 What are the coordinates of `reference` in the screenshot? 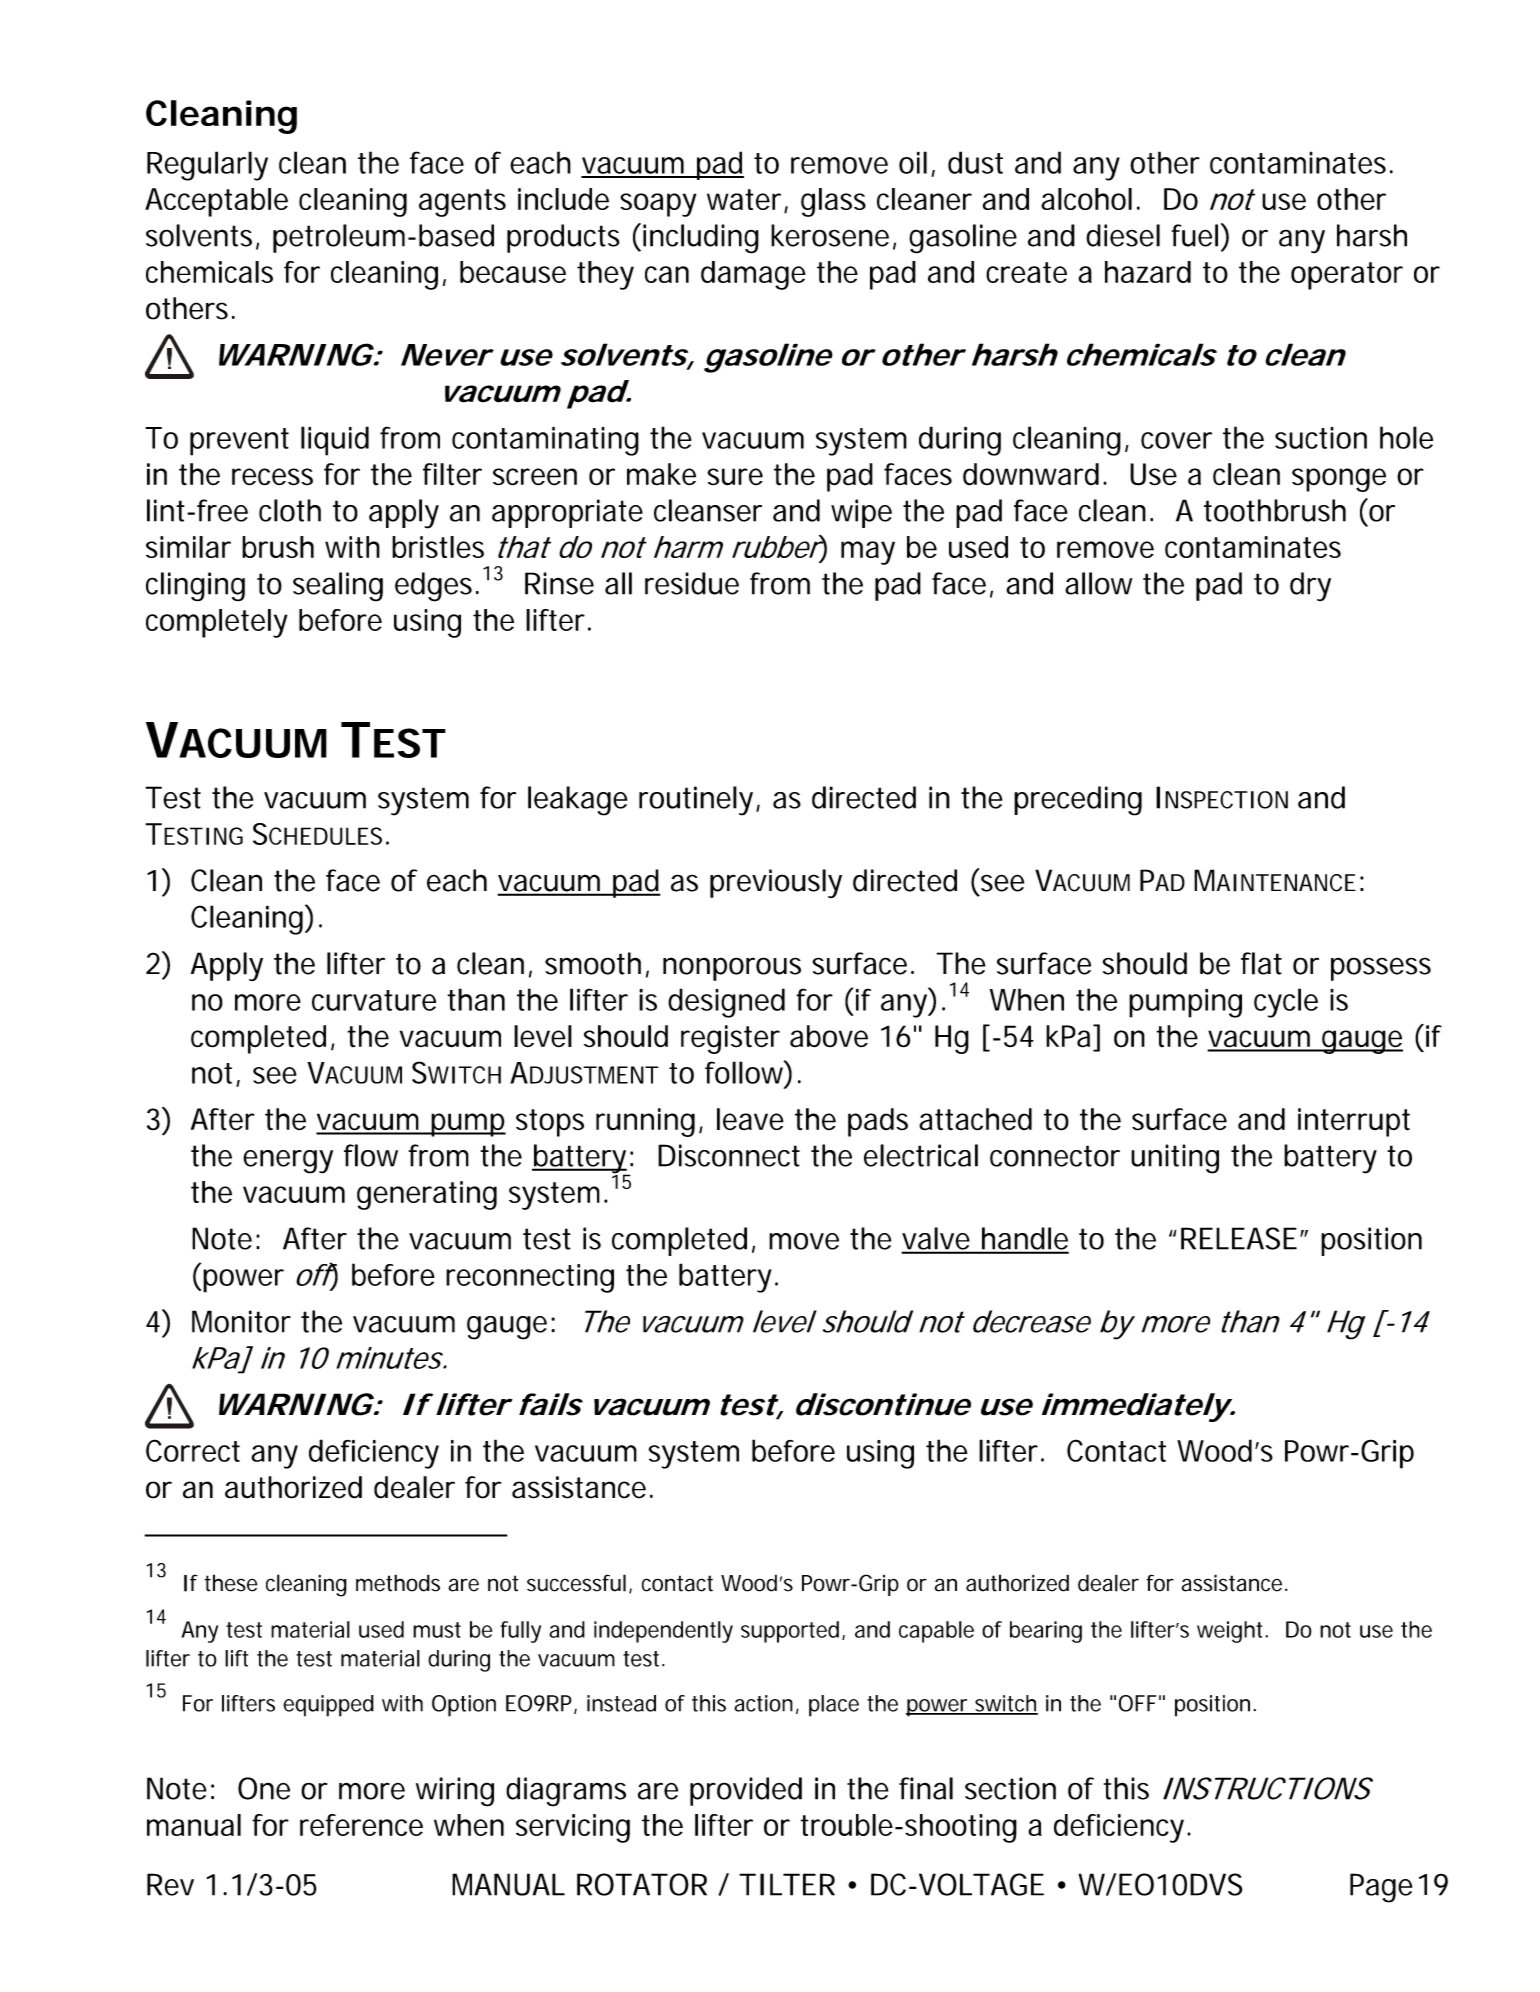 It's located at (361, 1825).
